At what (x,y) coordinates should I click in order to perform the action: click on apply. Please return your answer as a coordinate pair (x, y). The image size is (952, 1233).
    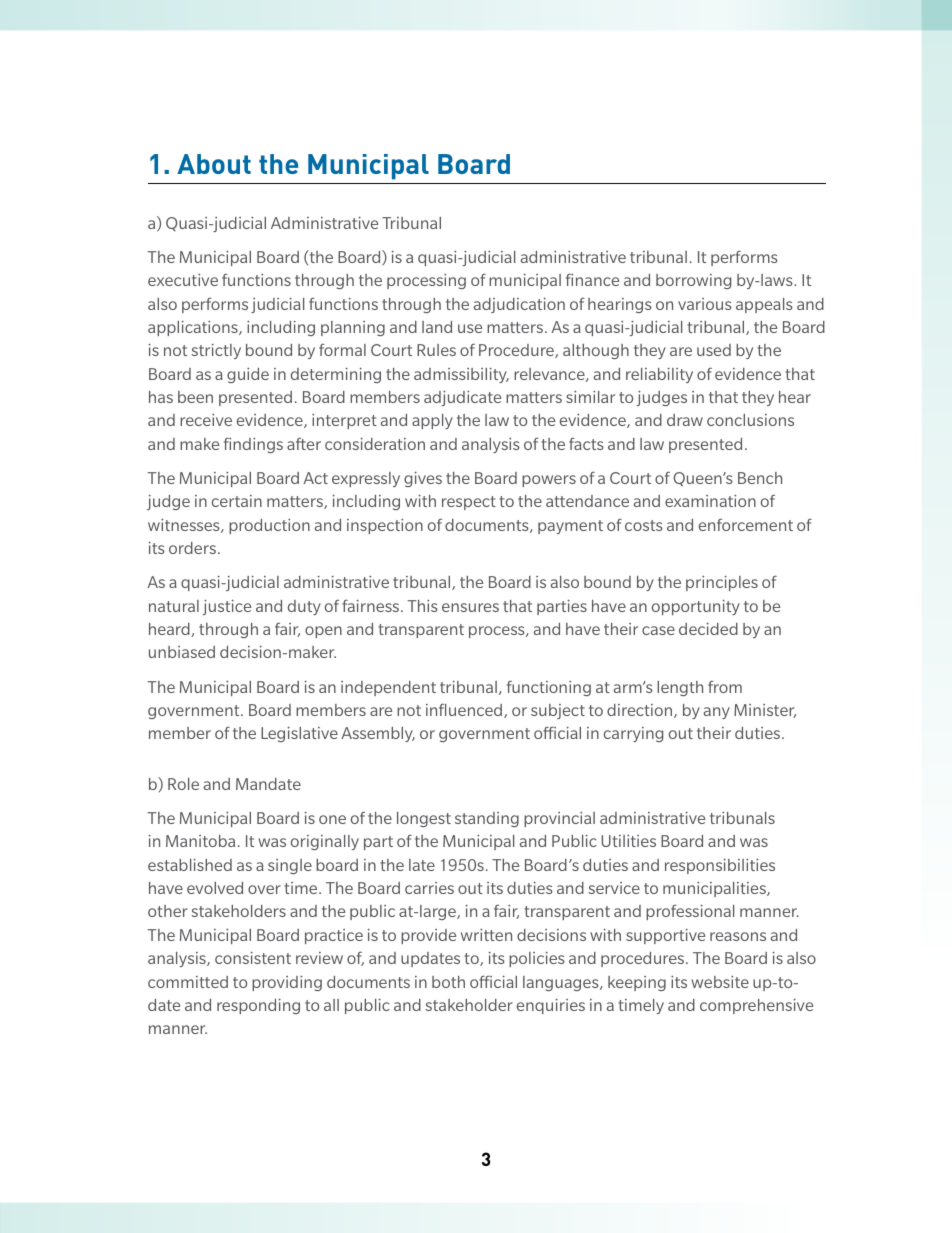
    Looking at the image, I should click on (432, 421).
